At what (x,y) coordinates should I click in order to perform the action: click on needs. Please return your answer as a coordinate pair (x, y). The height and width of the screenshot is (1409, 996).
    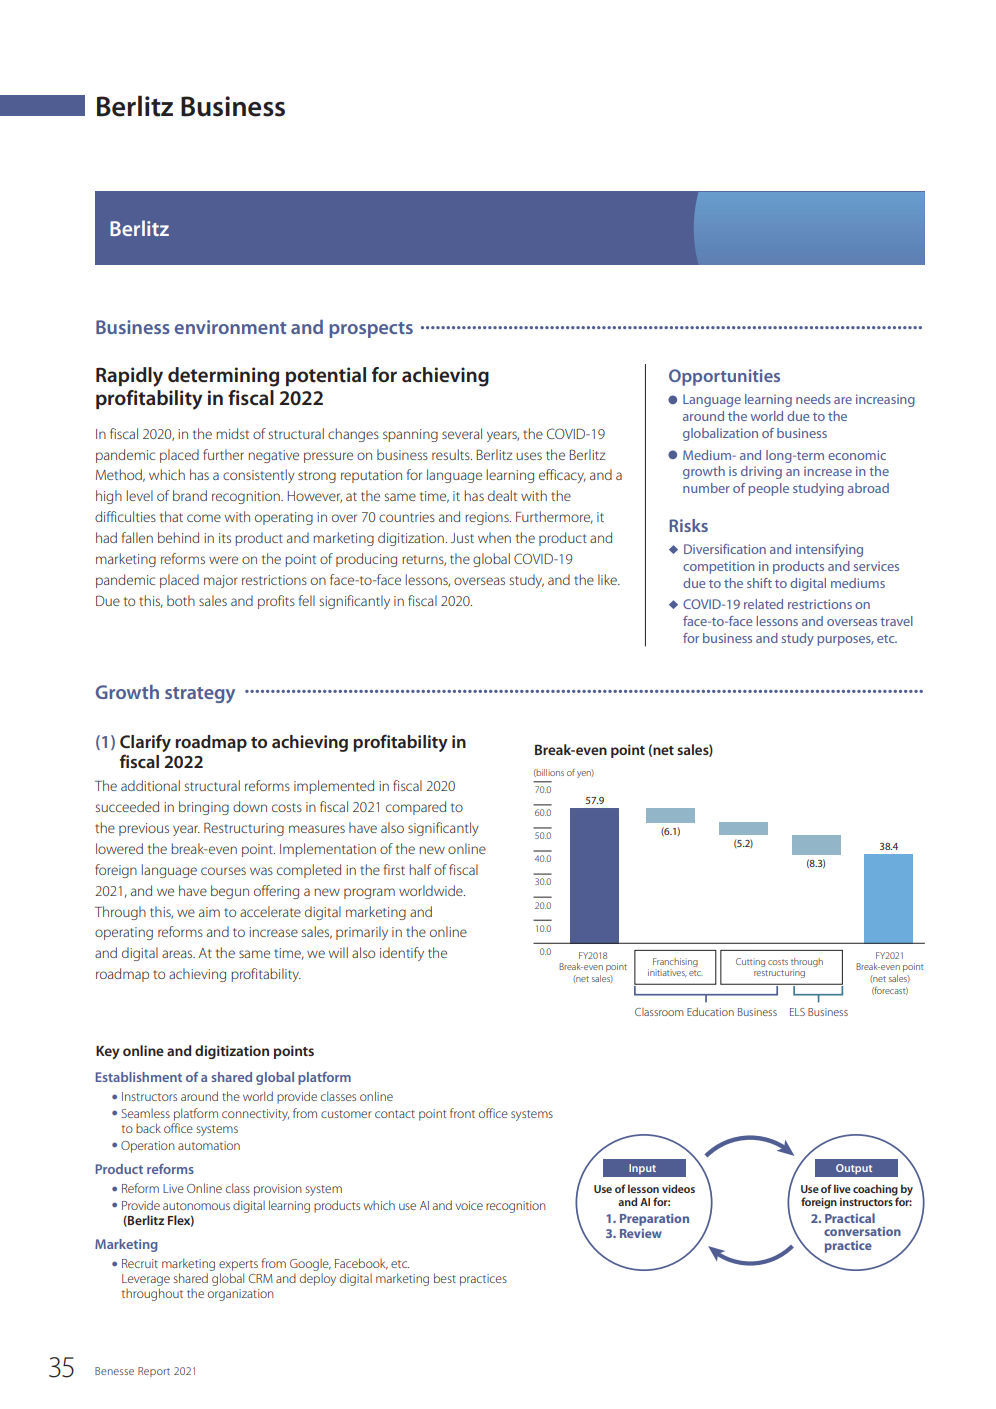
    Looking at the image, I should click on (813, 399).
